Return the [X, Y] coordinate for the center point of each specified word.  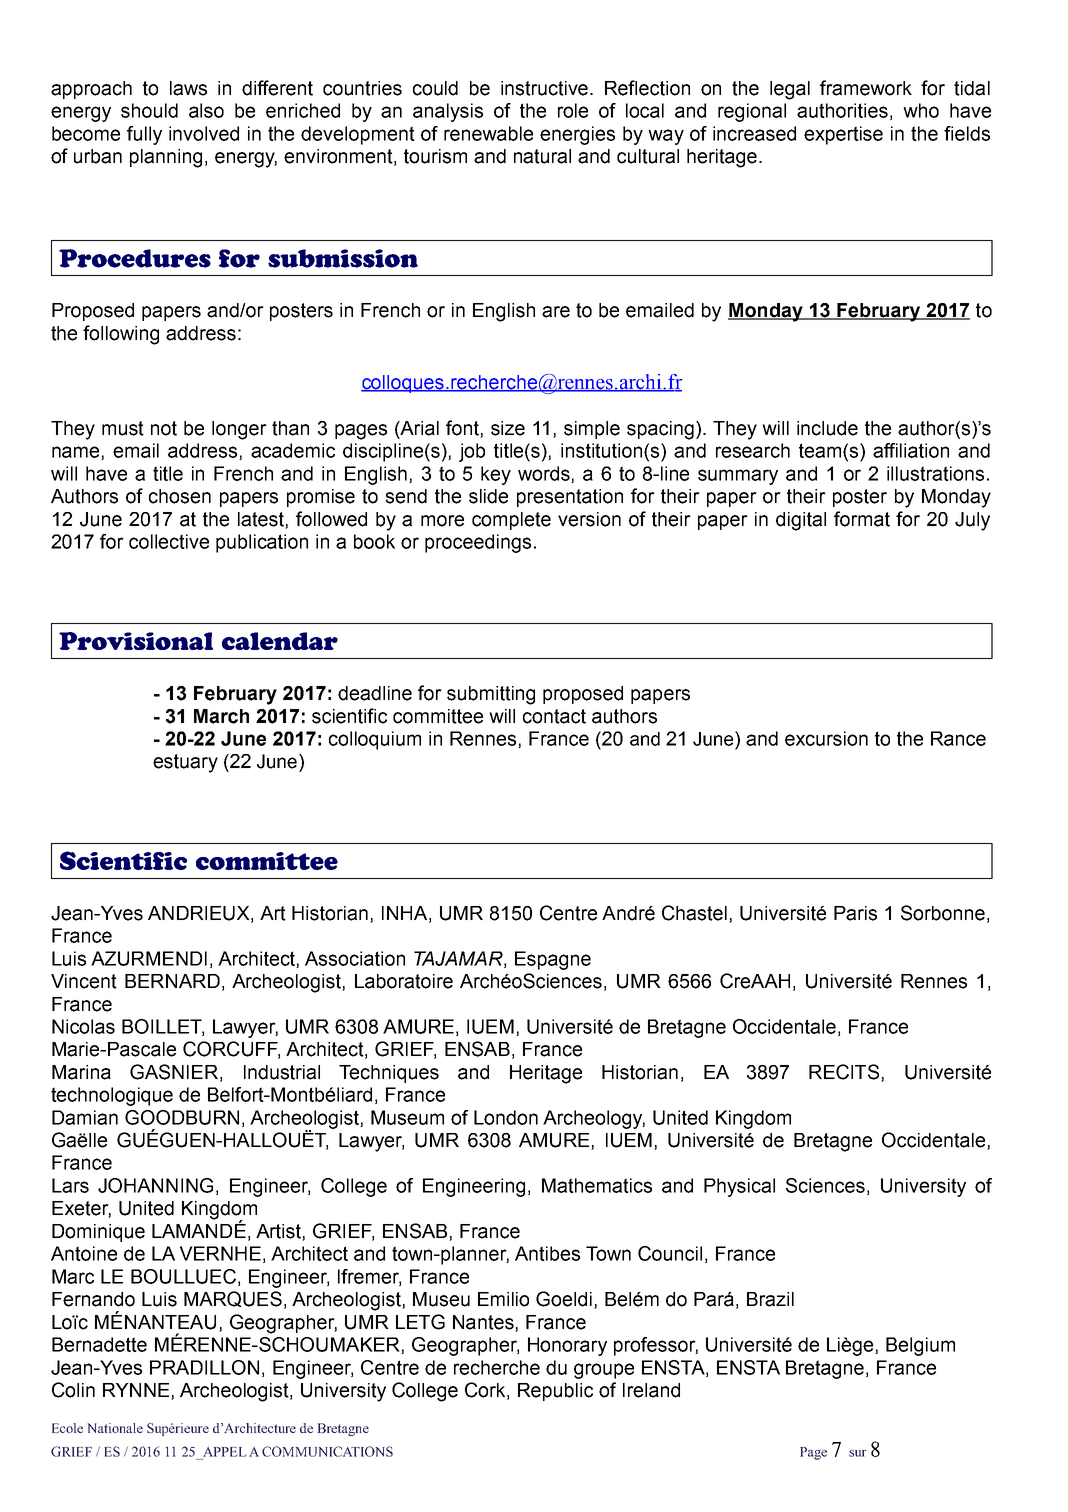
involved [204, 133]
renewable [488, 133]
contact [554, 716]
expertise [843, 135]
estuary [185, 763]
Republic [555, 1392]
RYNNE [136, 1390]
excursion [826, 738]
